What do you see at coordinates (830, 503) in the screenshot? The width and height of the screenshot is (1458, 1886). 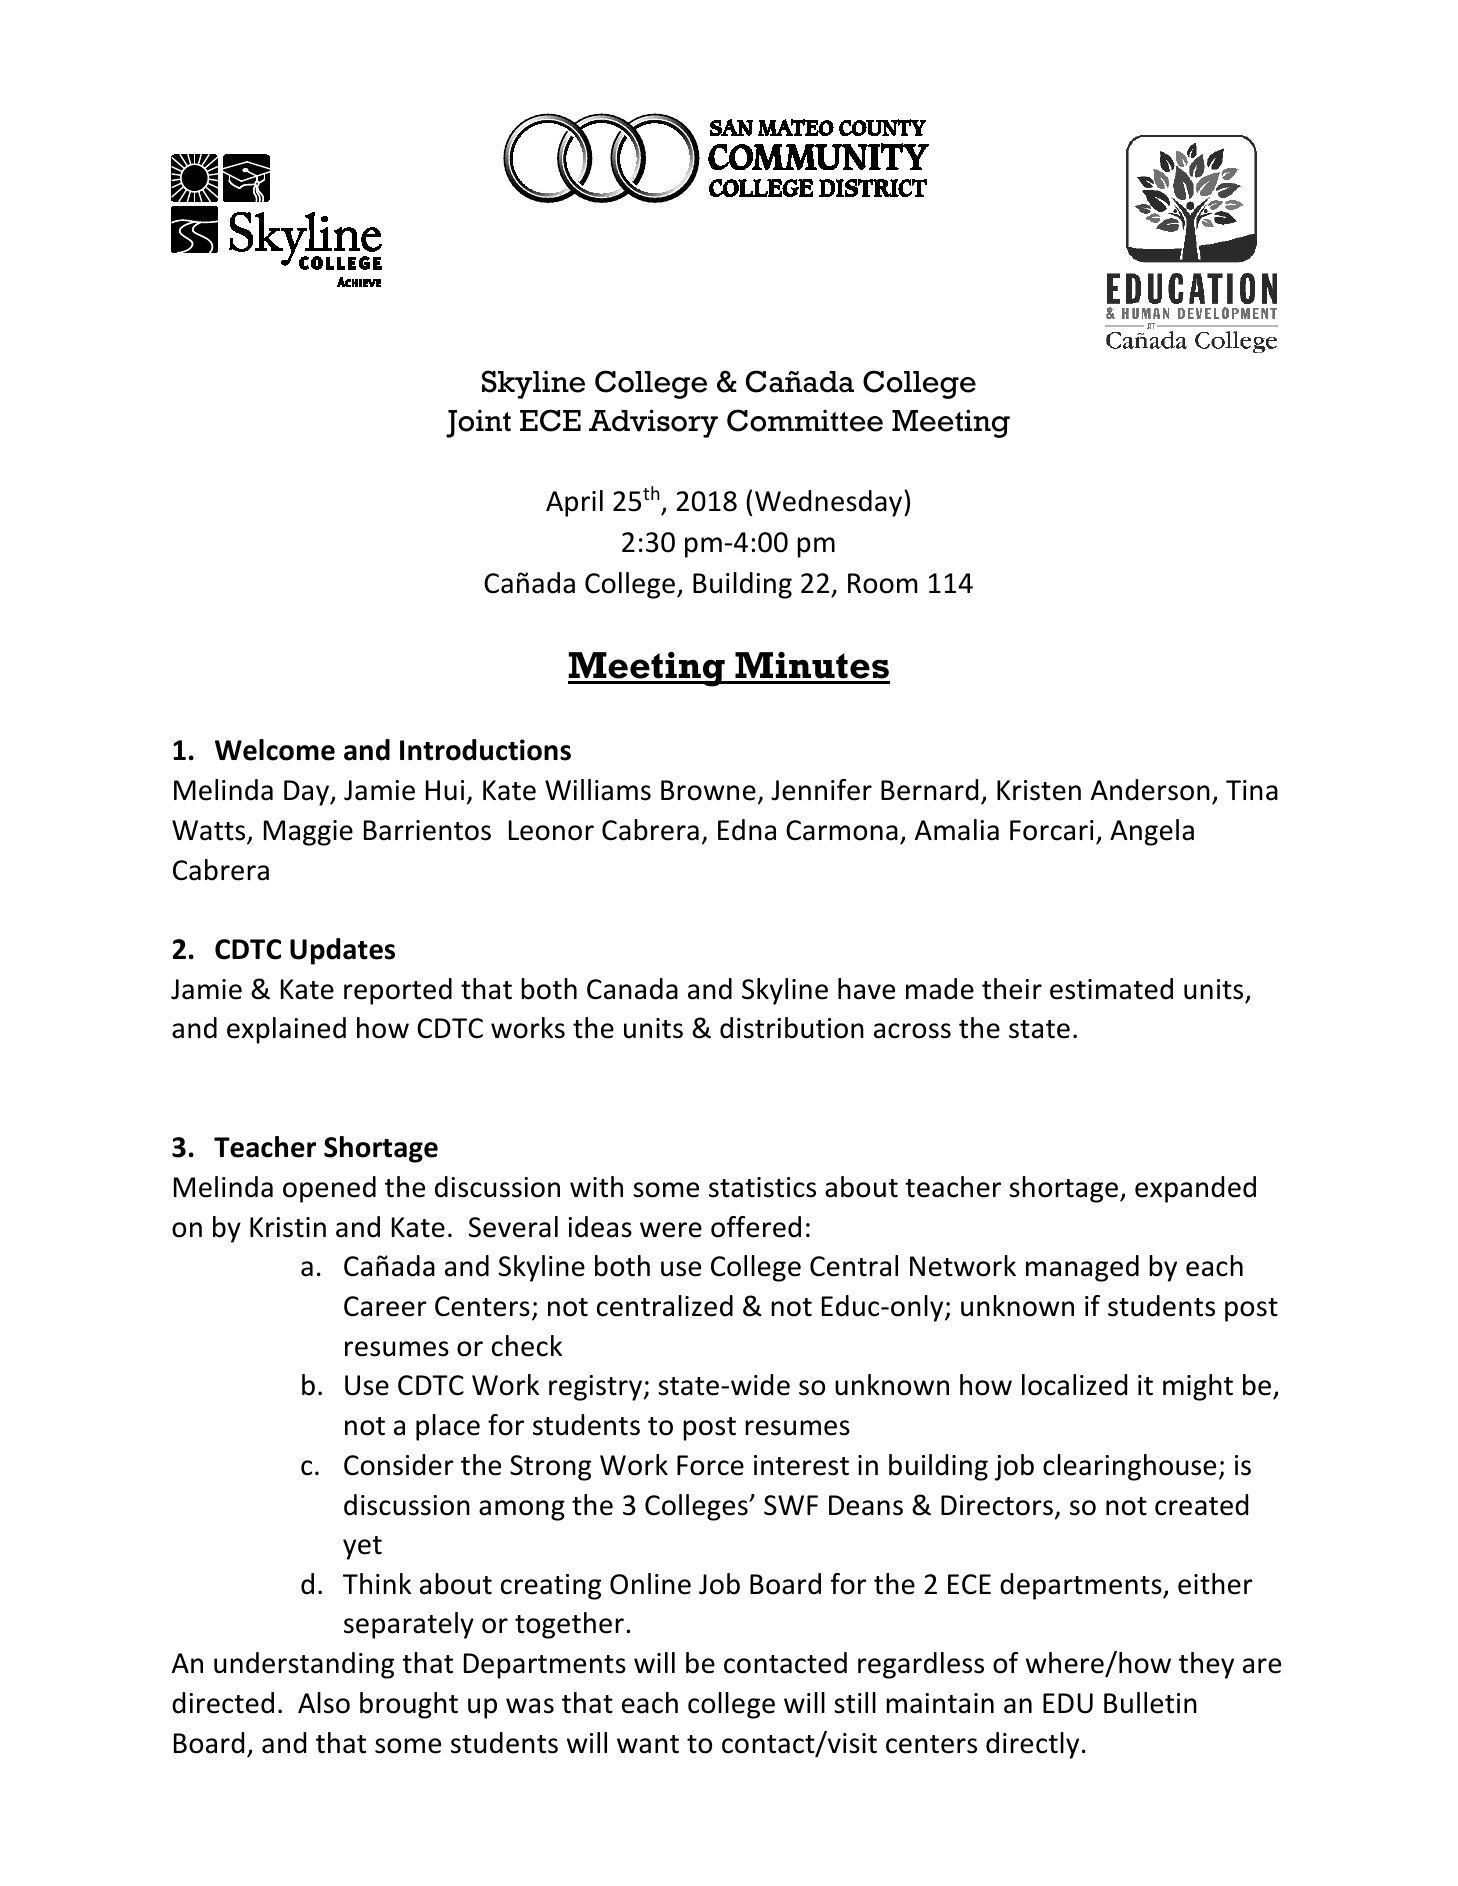 I see `Wednesday` at bounding box center [830, 503].
